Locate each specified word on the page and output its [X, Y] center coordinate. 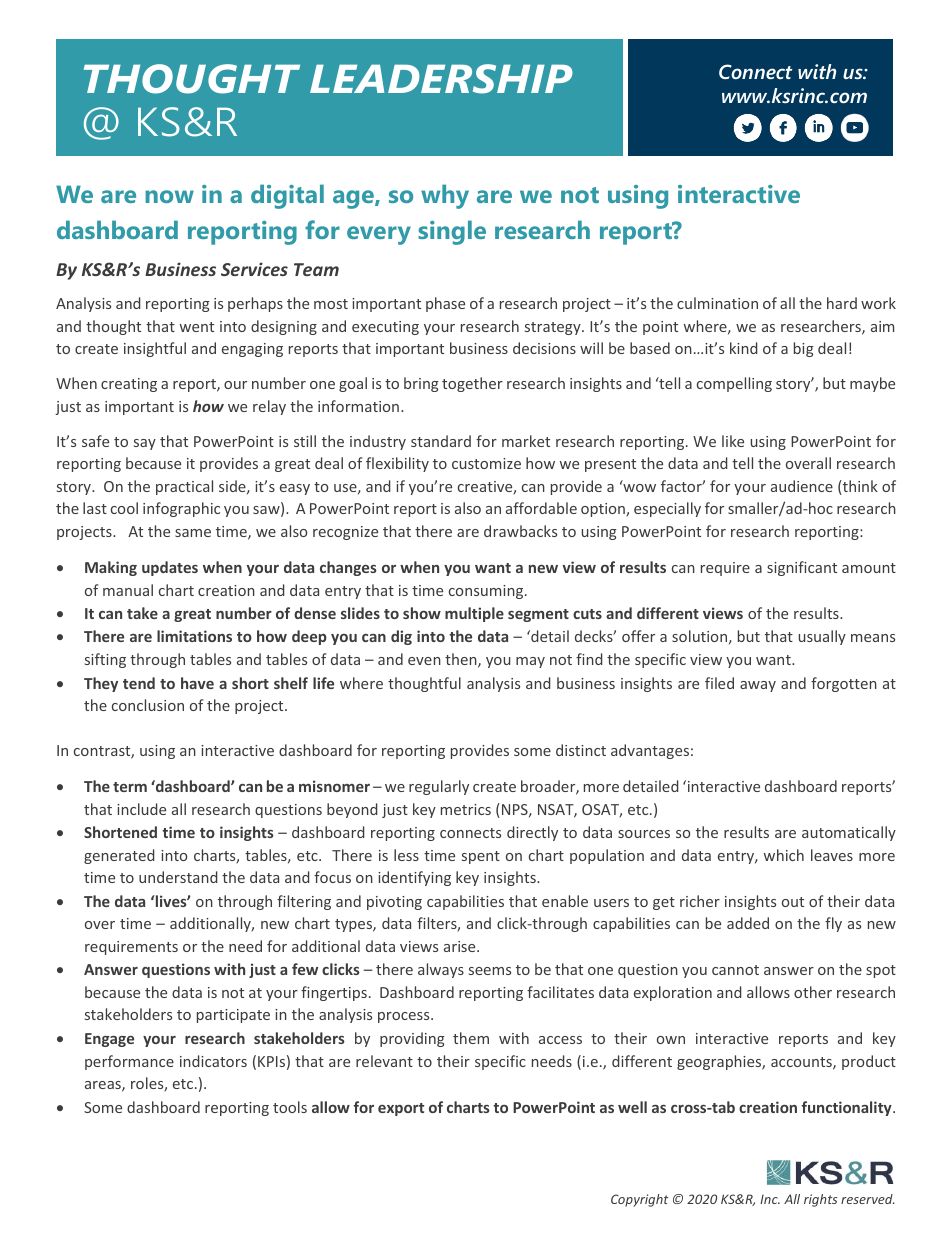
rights [820, 1200]
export [401, 1109]
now [169, 196]
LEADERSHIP [441, 79]
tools [290, 1107]
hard [842, 303]
